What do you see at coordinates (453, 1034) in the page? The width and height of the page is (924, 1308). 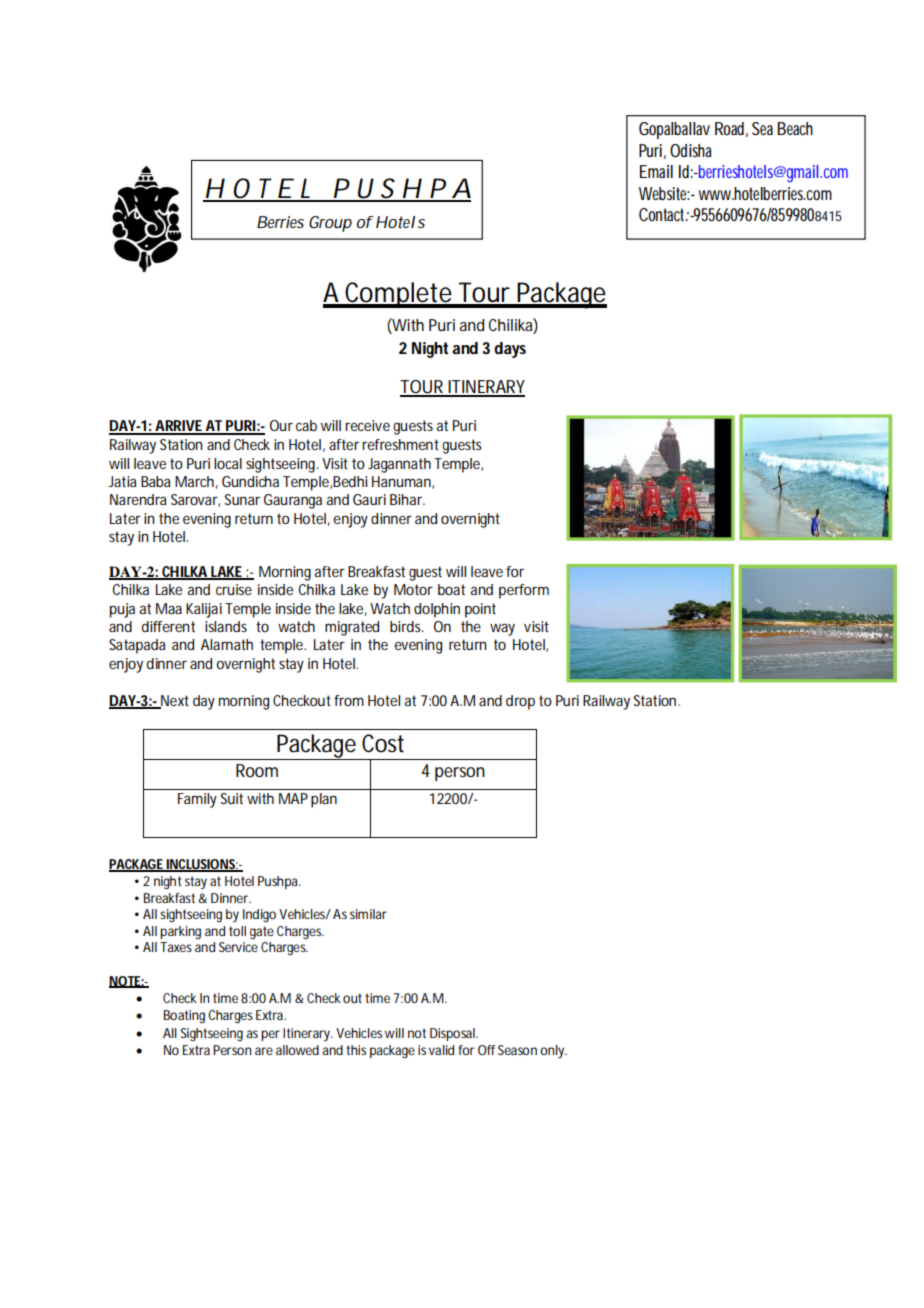 I see `Disposal` at bounding box center [453, 1034].
